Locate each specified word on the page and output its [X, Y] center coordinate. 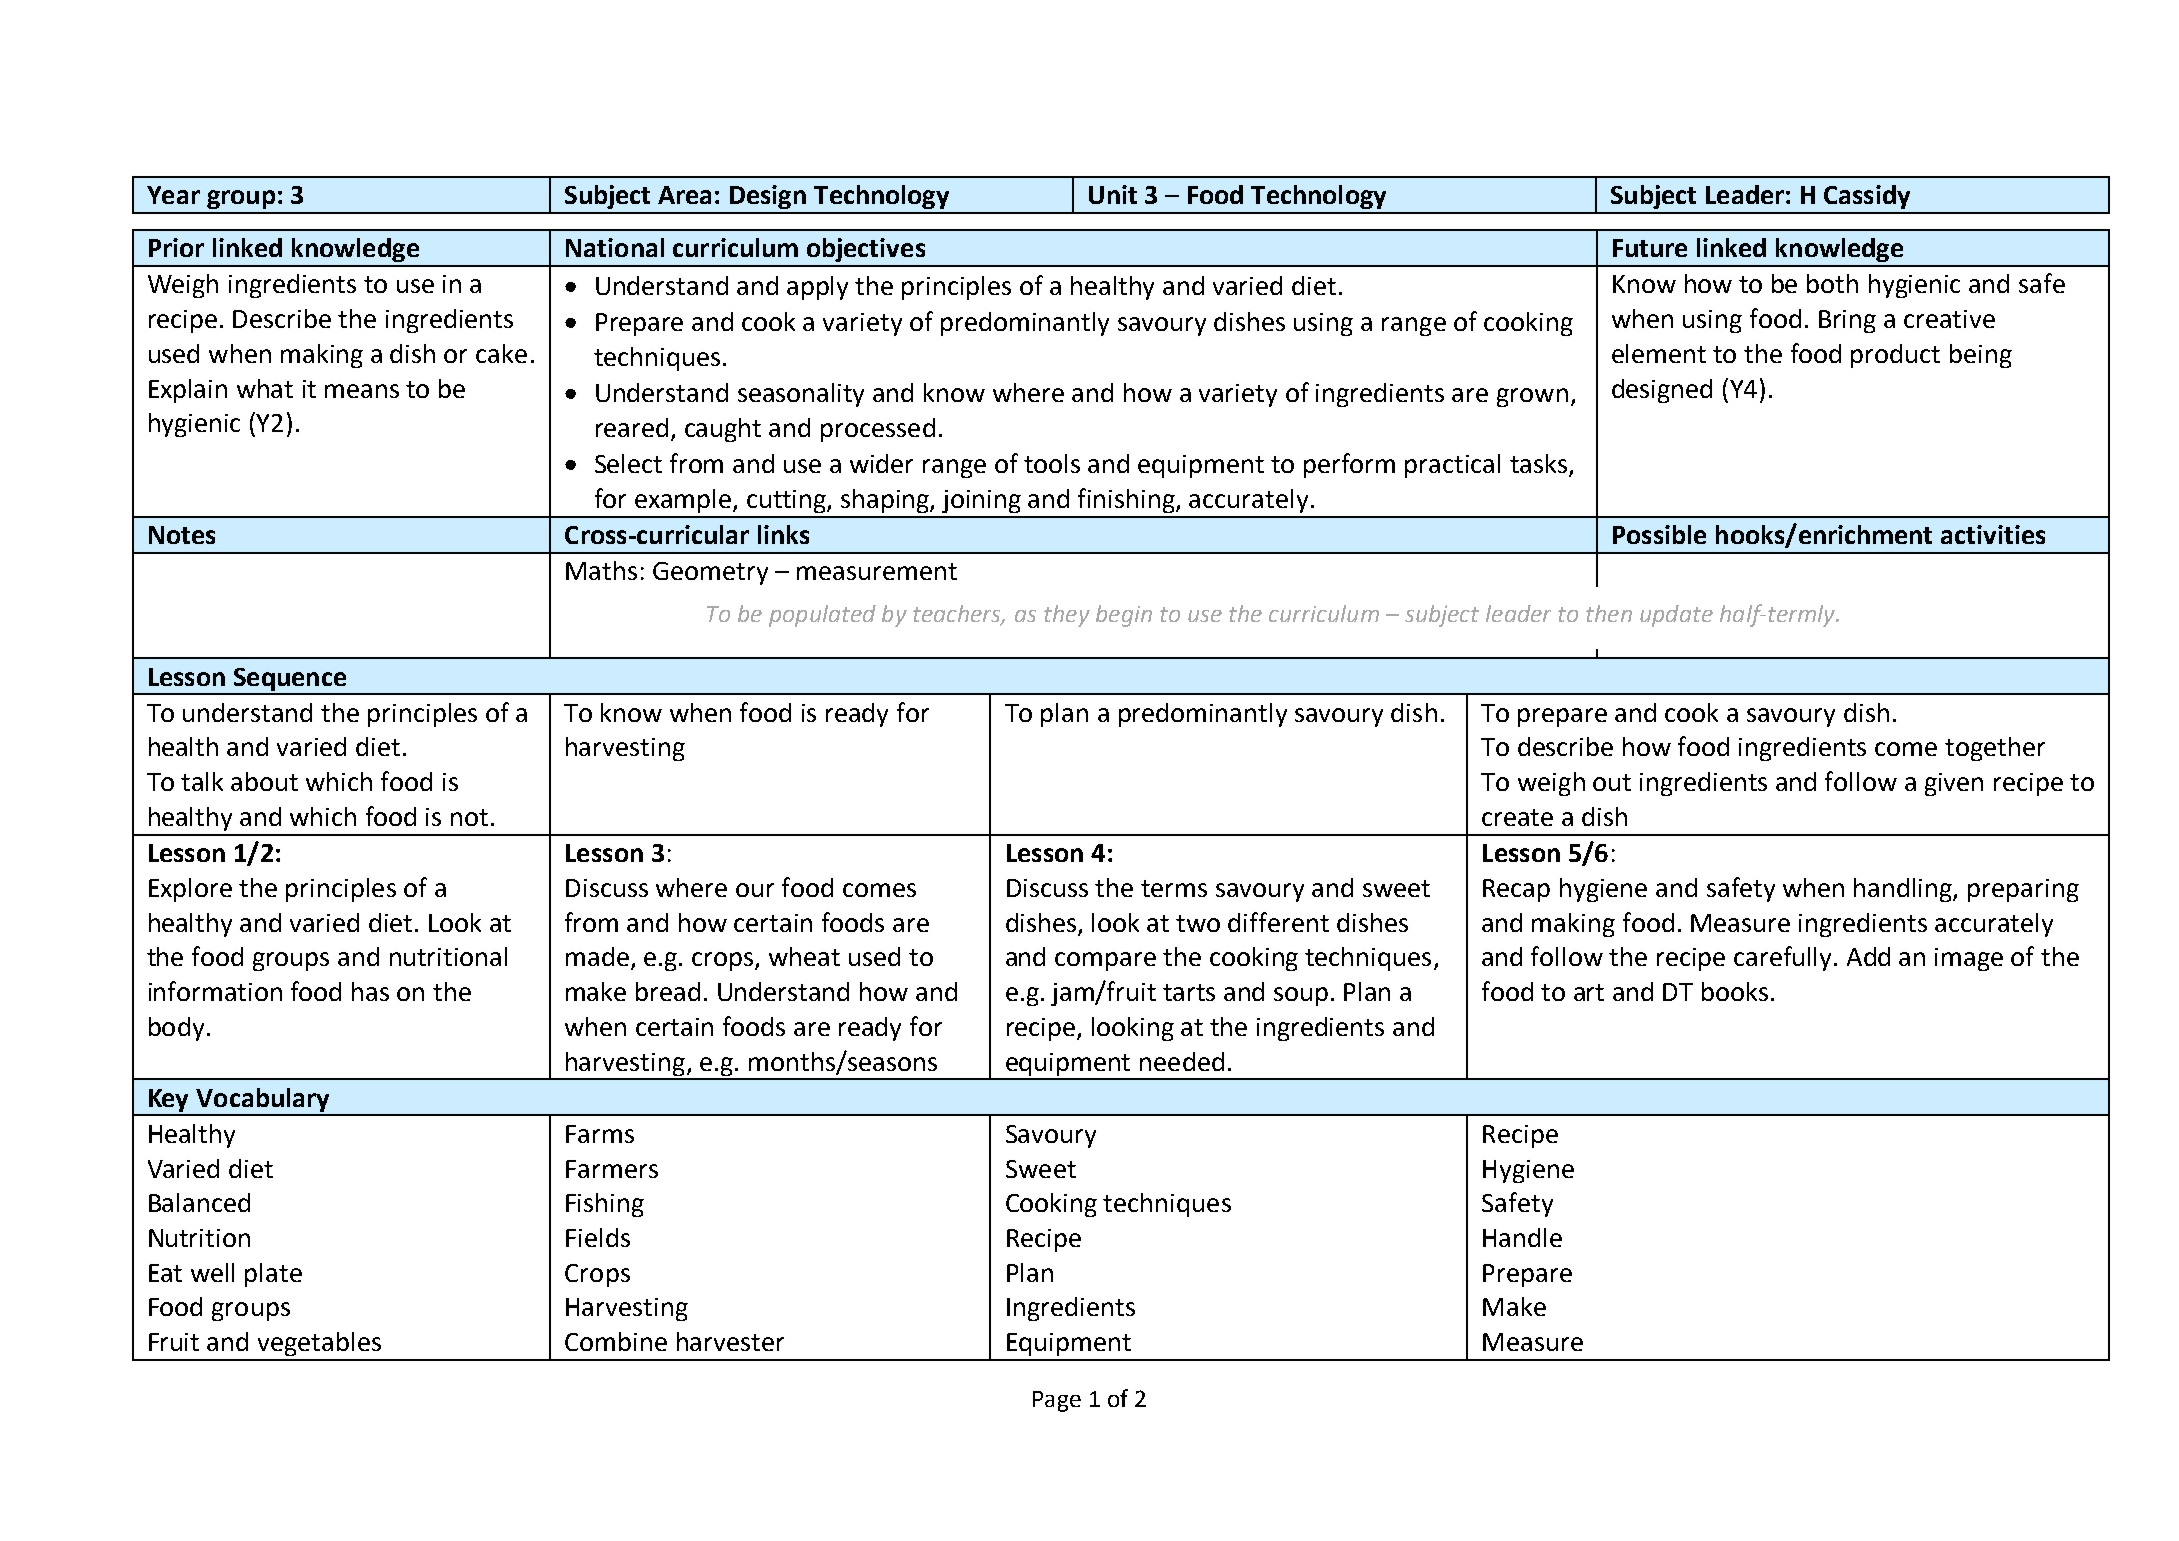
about [264, 781]
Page [1057, 1401]
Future [1650, 248]
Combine [616, 1341]
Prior [176, 247]
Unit [1113, 194]
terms [1174, 888]
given [1954, 784]
